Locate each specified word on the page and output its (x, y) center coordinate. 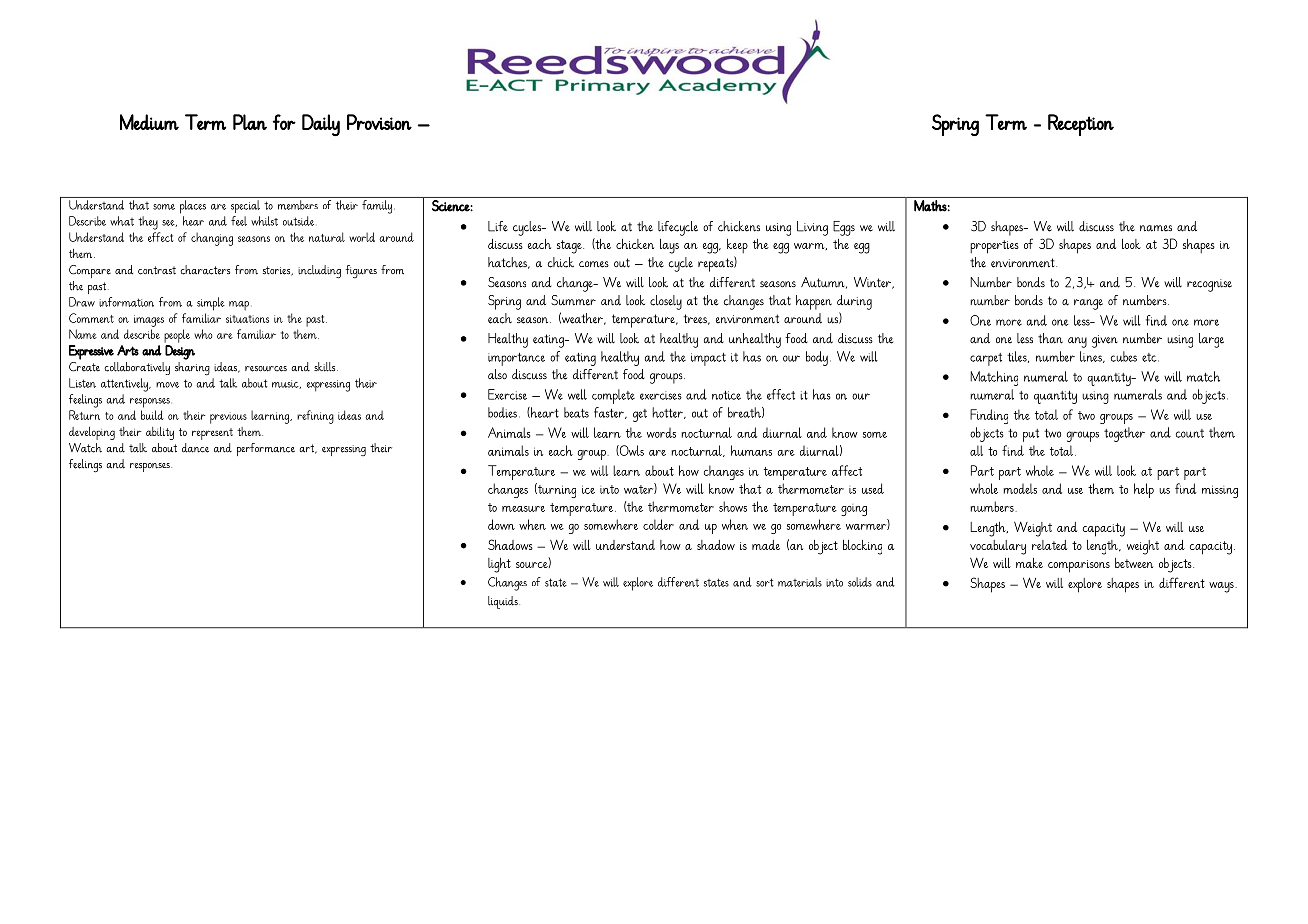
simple (211, 304)
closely (666, 302)
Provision (379, 122)
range (1088, 304)
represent (212, 434)
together (1124, 434)
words (661, 433)
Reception (1081, 125)
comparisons (1079, 566)
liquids (504, 602)
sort (765, 582)
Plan (250, 122)
